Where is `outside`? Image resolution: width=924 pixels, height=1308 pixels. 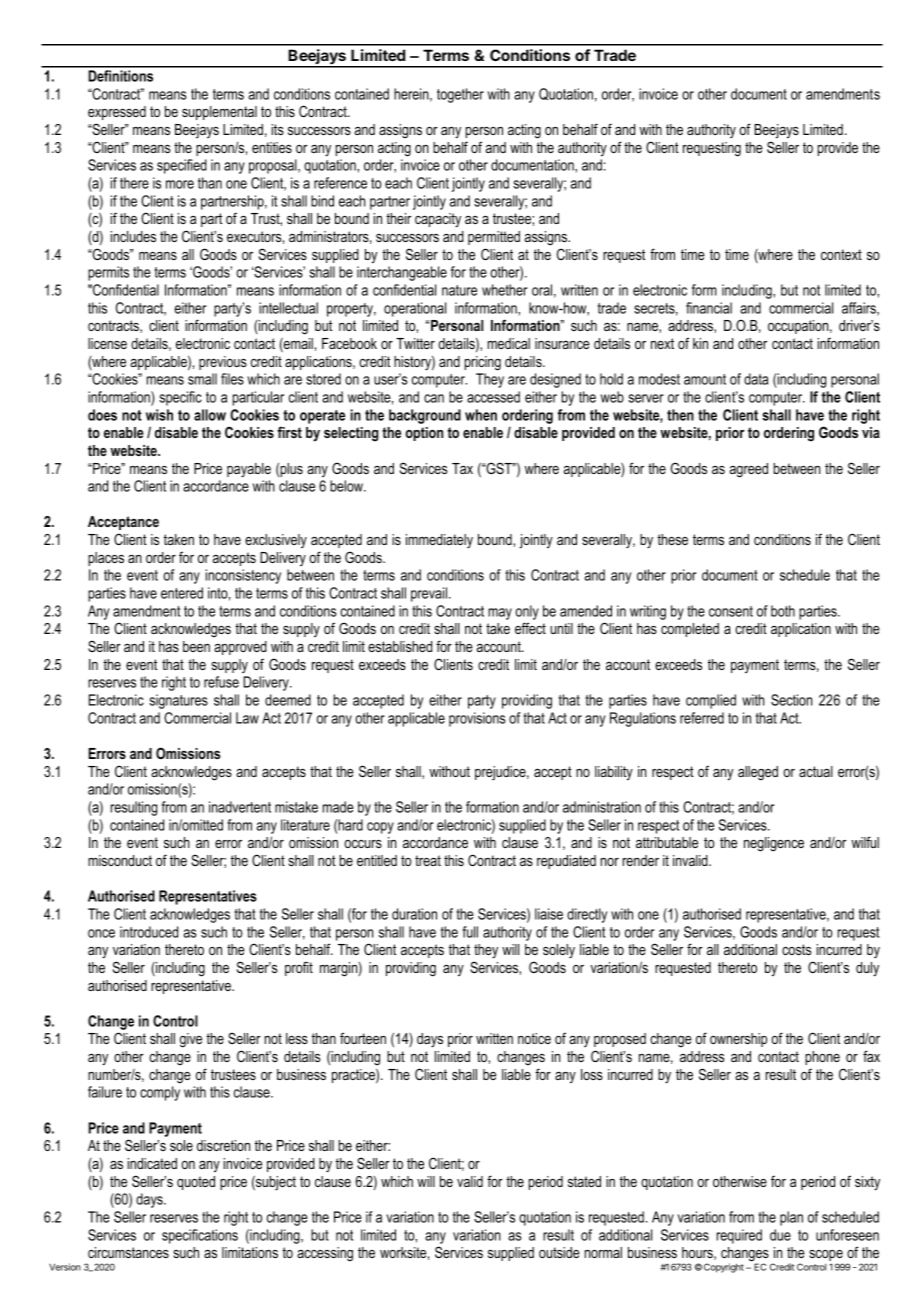
outside is located at coordinates (559, 1252).
